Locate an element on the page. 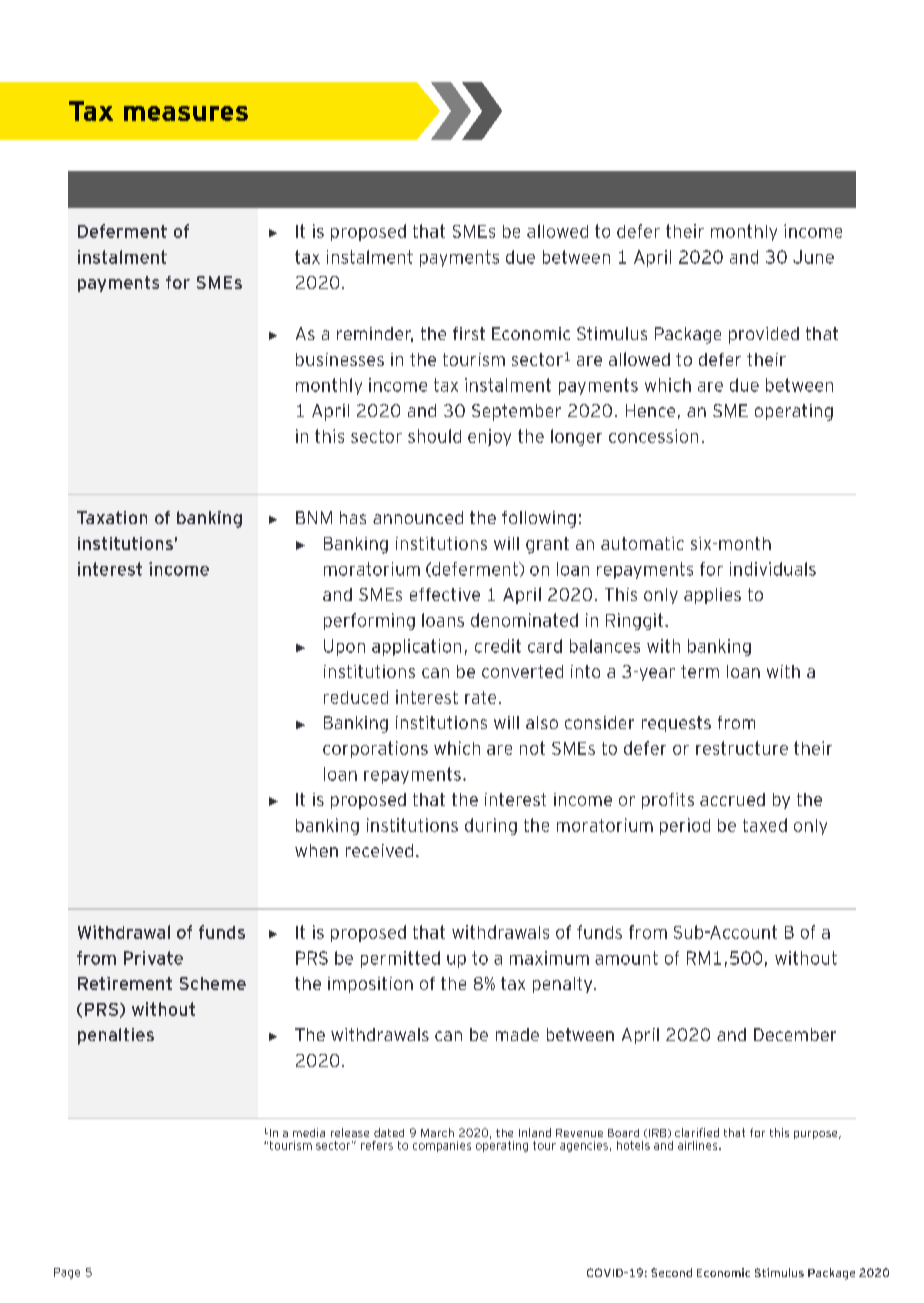 The height and width of the document is (1303, 924). Page is located at coordinates (67, 1273).
